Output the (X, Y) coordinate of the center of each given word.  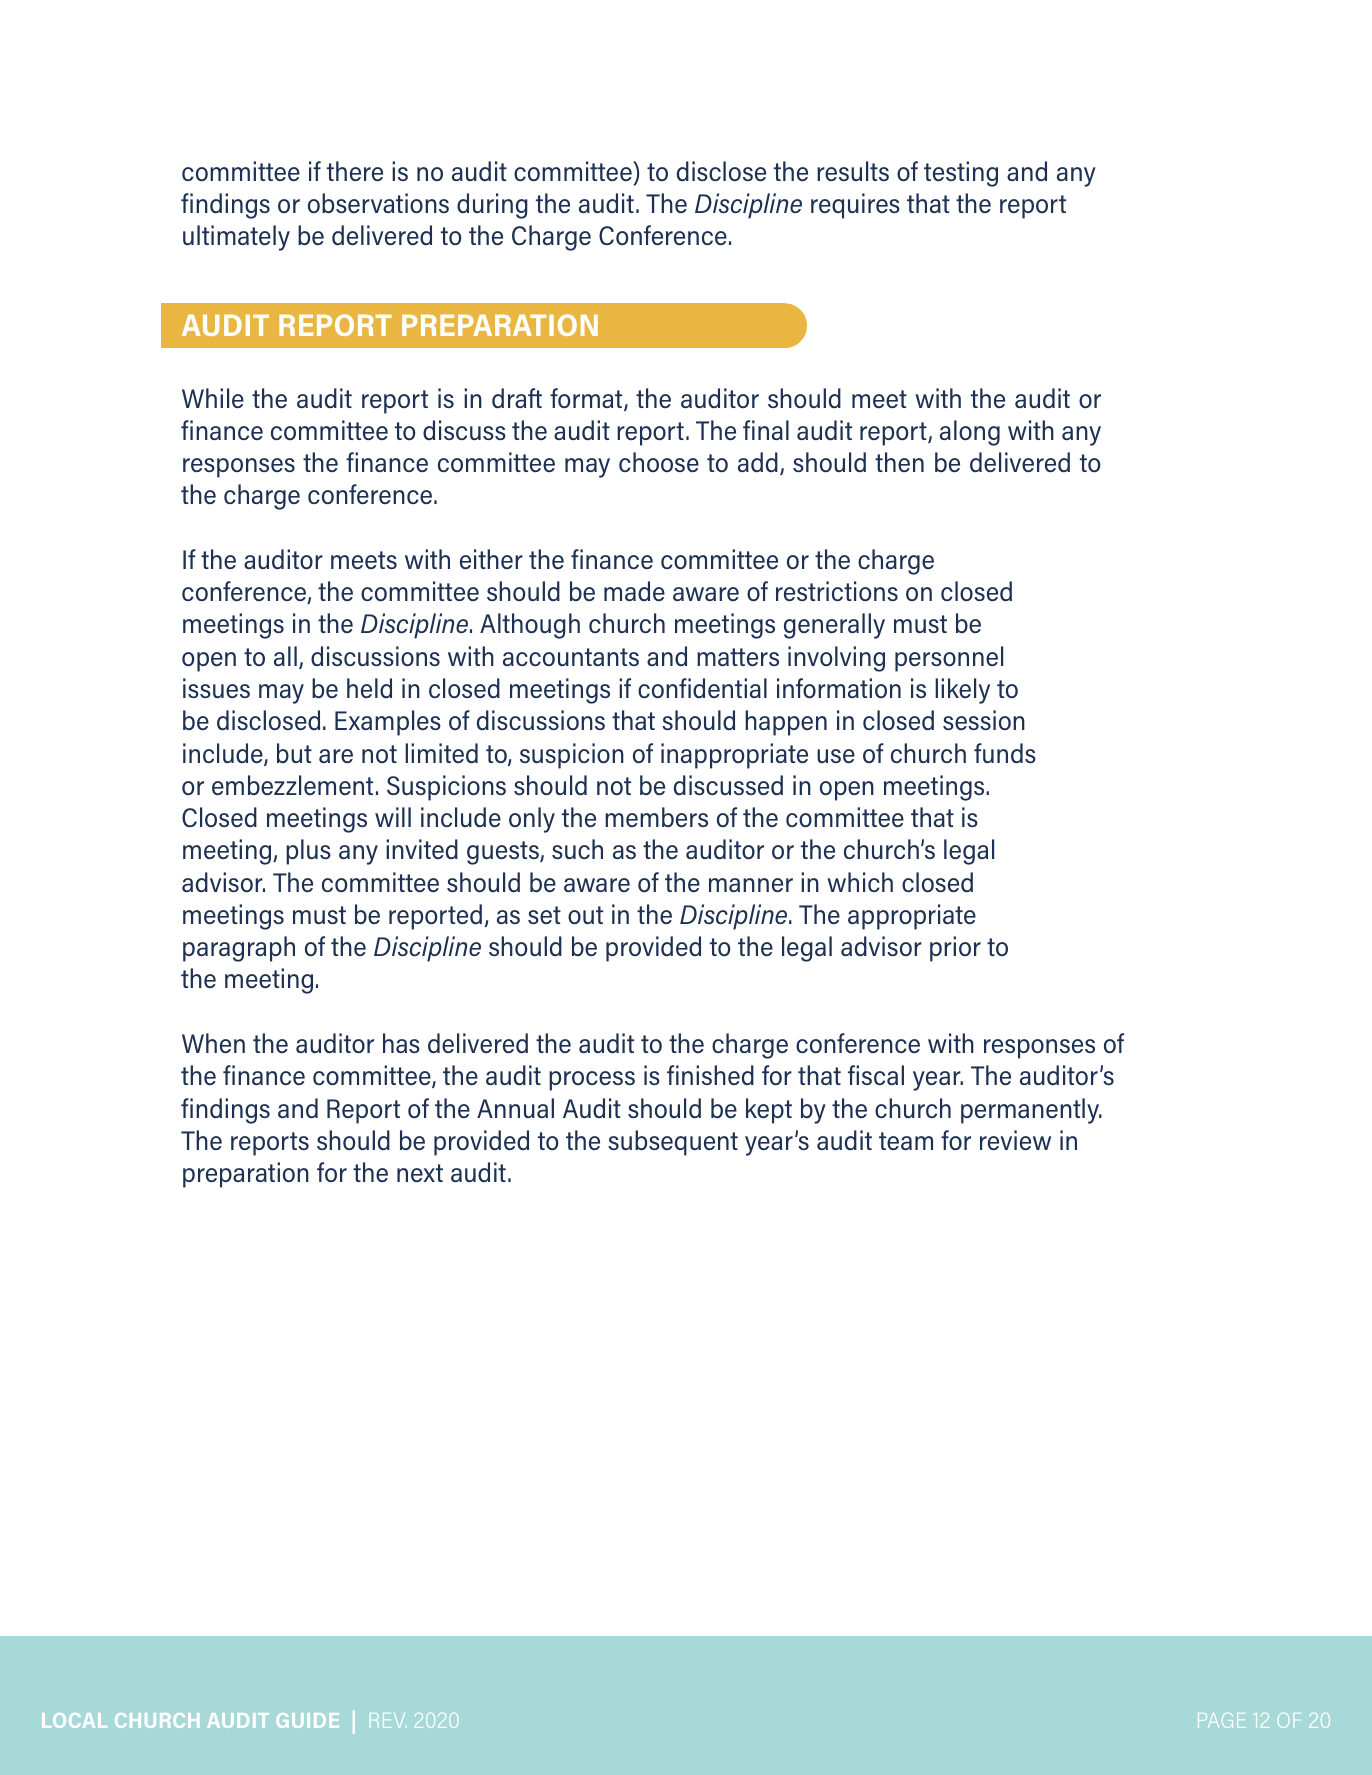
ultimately (236, 238)
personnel (949, 659)
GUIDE (307, 1720)
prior (955, 949)
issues (216, 688)
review (1015, 1140)
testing (961, 174)
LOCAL (74, 1720)
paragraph (239, 949)
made (634, 591)
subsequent (673, 1143)
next (420, 1173)
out (585, 915)
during (492, 206)
